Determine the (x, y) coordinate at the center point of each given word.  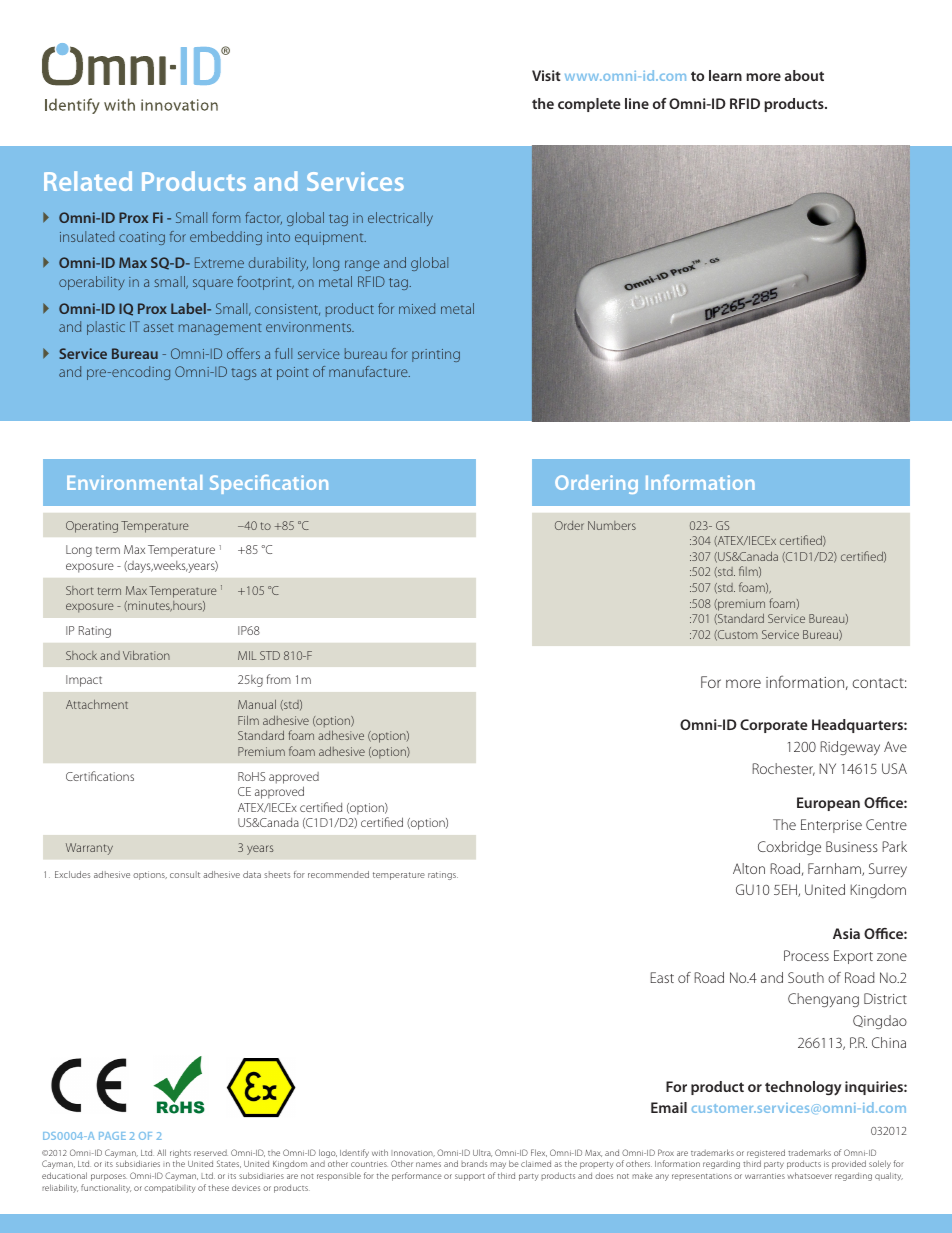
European (828, 804)
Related (88, 181)
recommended (338, 874)
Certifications (100, 776)
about (804, 75)
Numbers (612, 525)
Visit (546, 75)
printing (436, 355)
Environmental (134, 482)
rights (180, 1155)
